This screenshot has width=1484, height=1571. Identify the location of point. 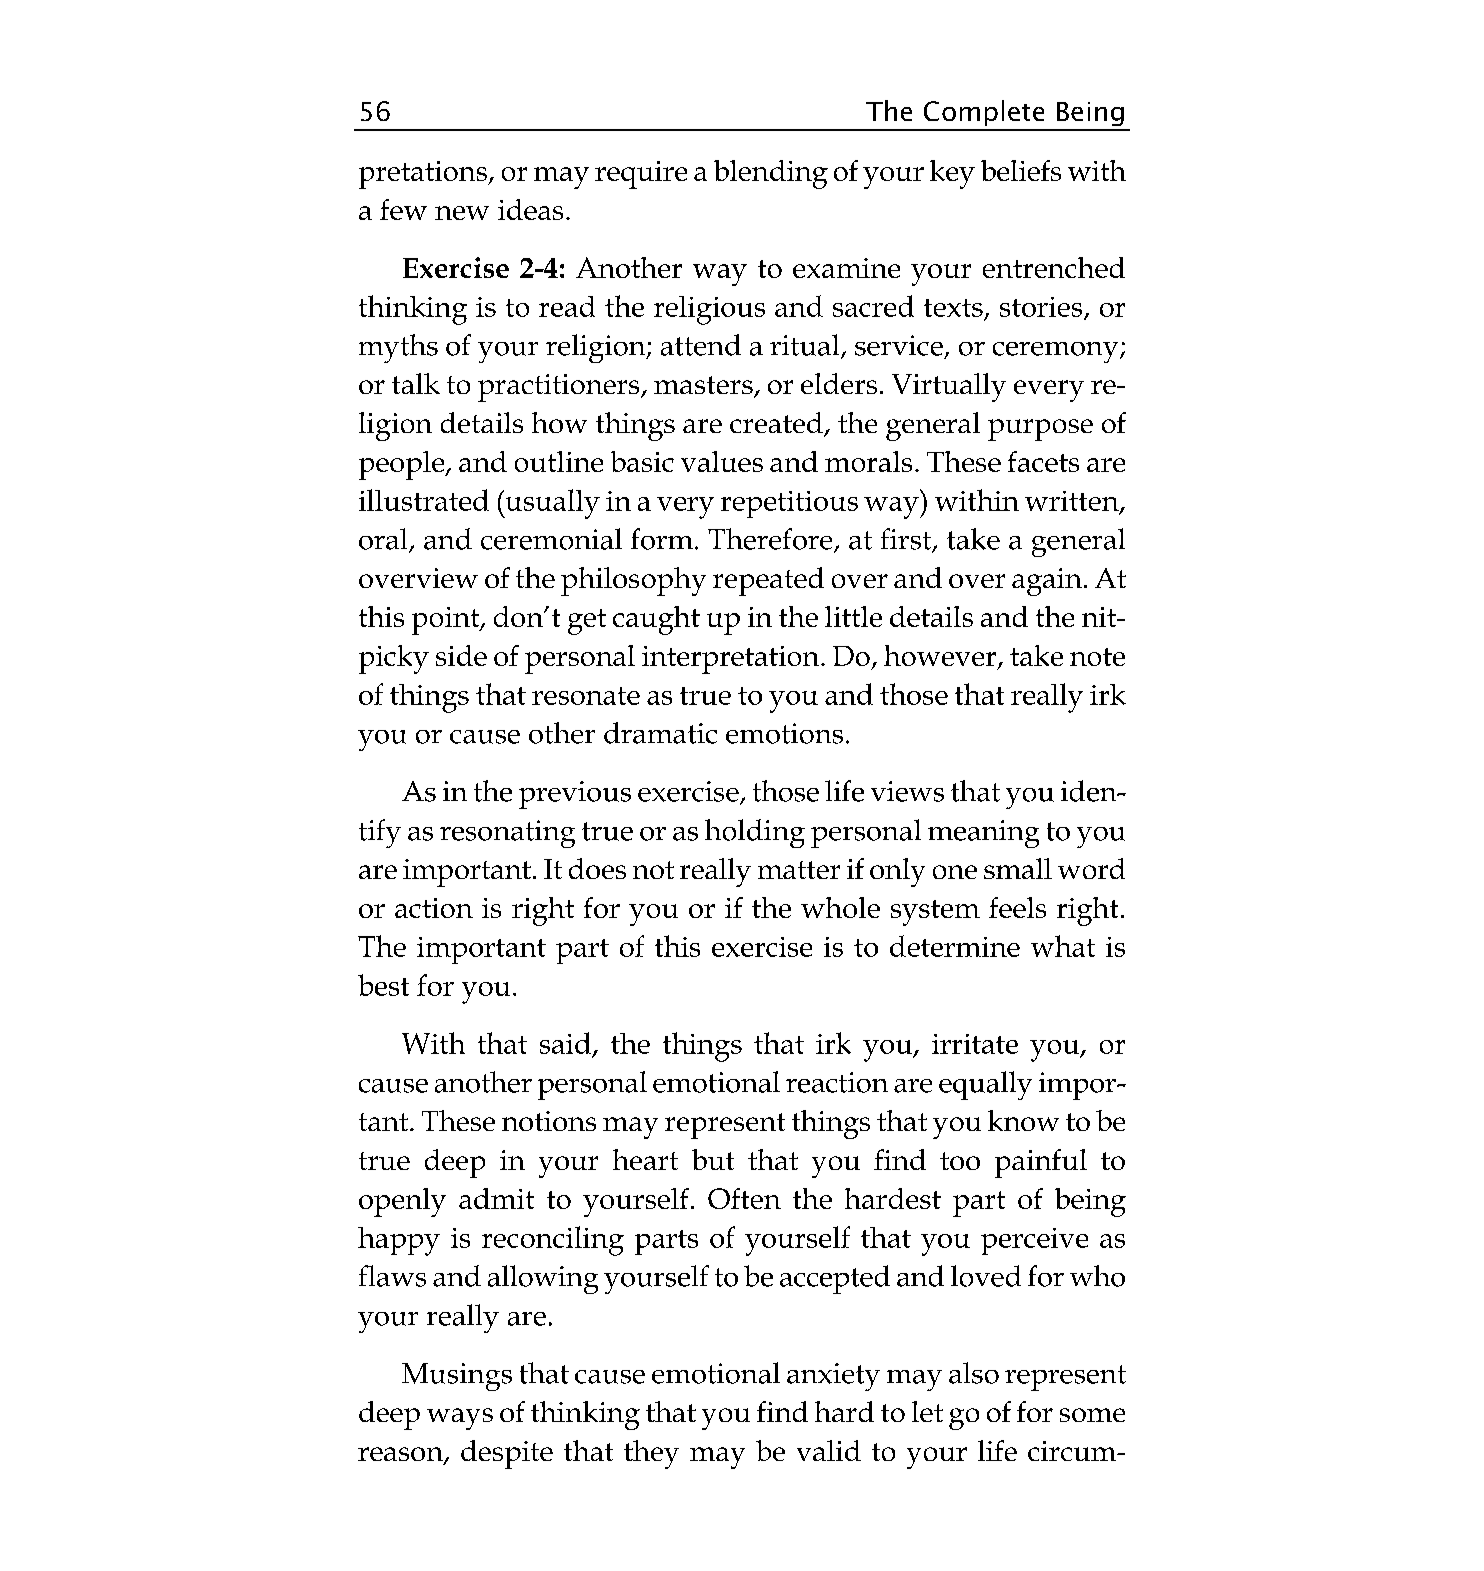
(447, 621).
